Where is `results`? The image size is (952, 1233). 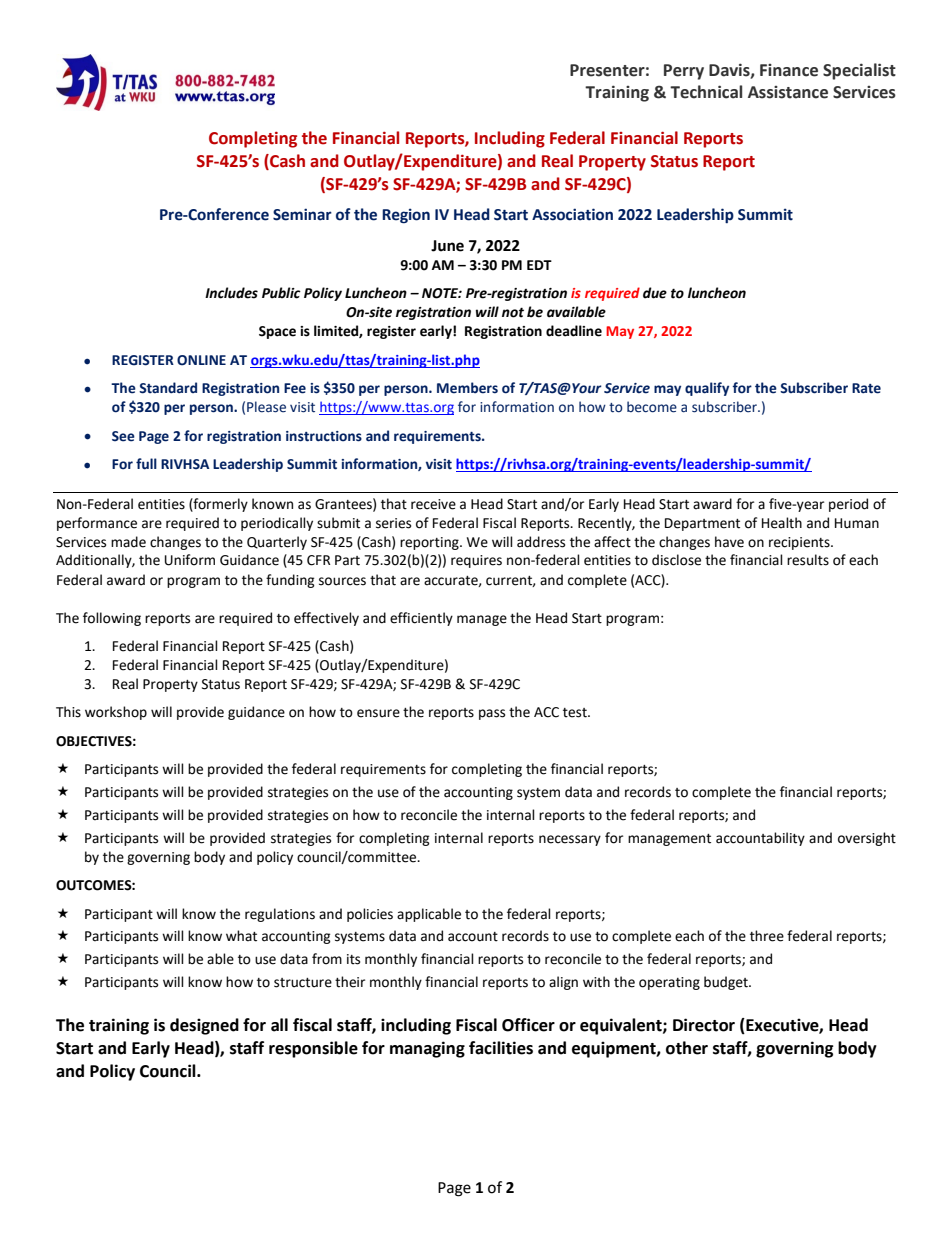 results is located at coordinates (808, 560).
